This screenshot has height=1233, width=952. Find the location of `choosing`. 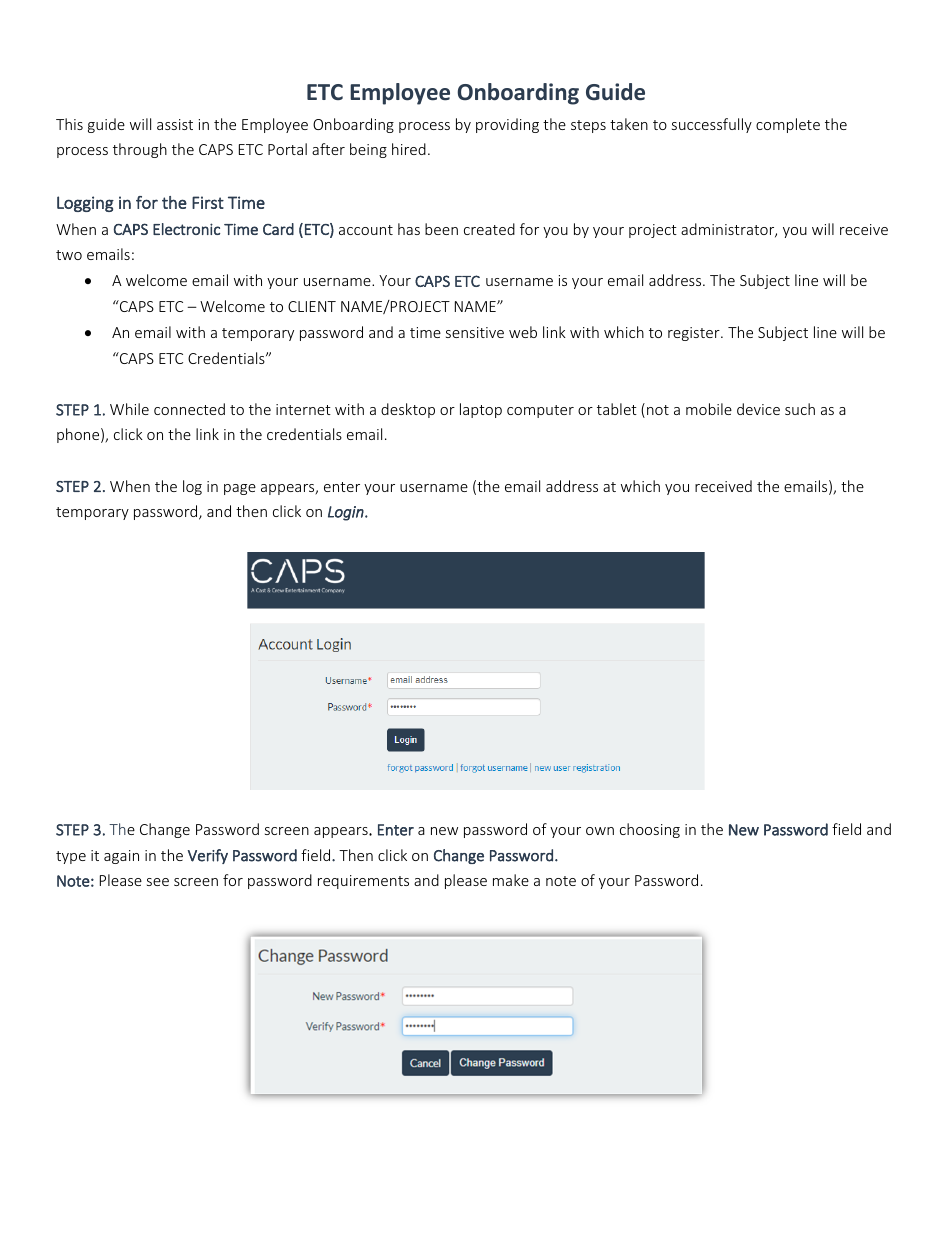

choosing is located at coordinates (650, 830).
